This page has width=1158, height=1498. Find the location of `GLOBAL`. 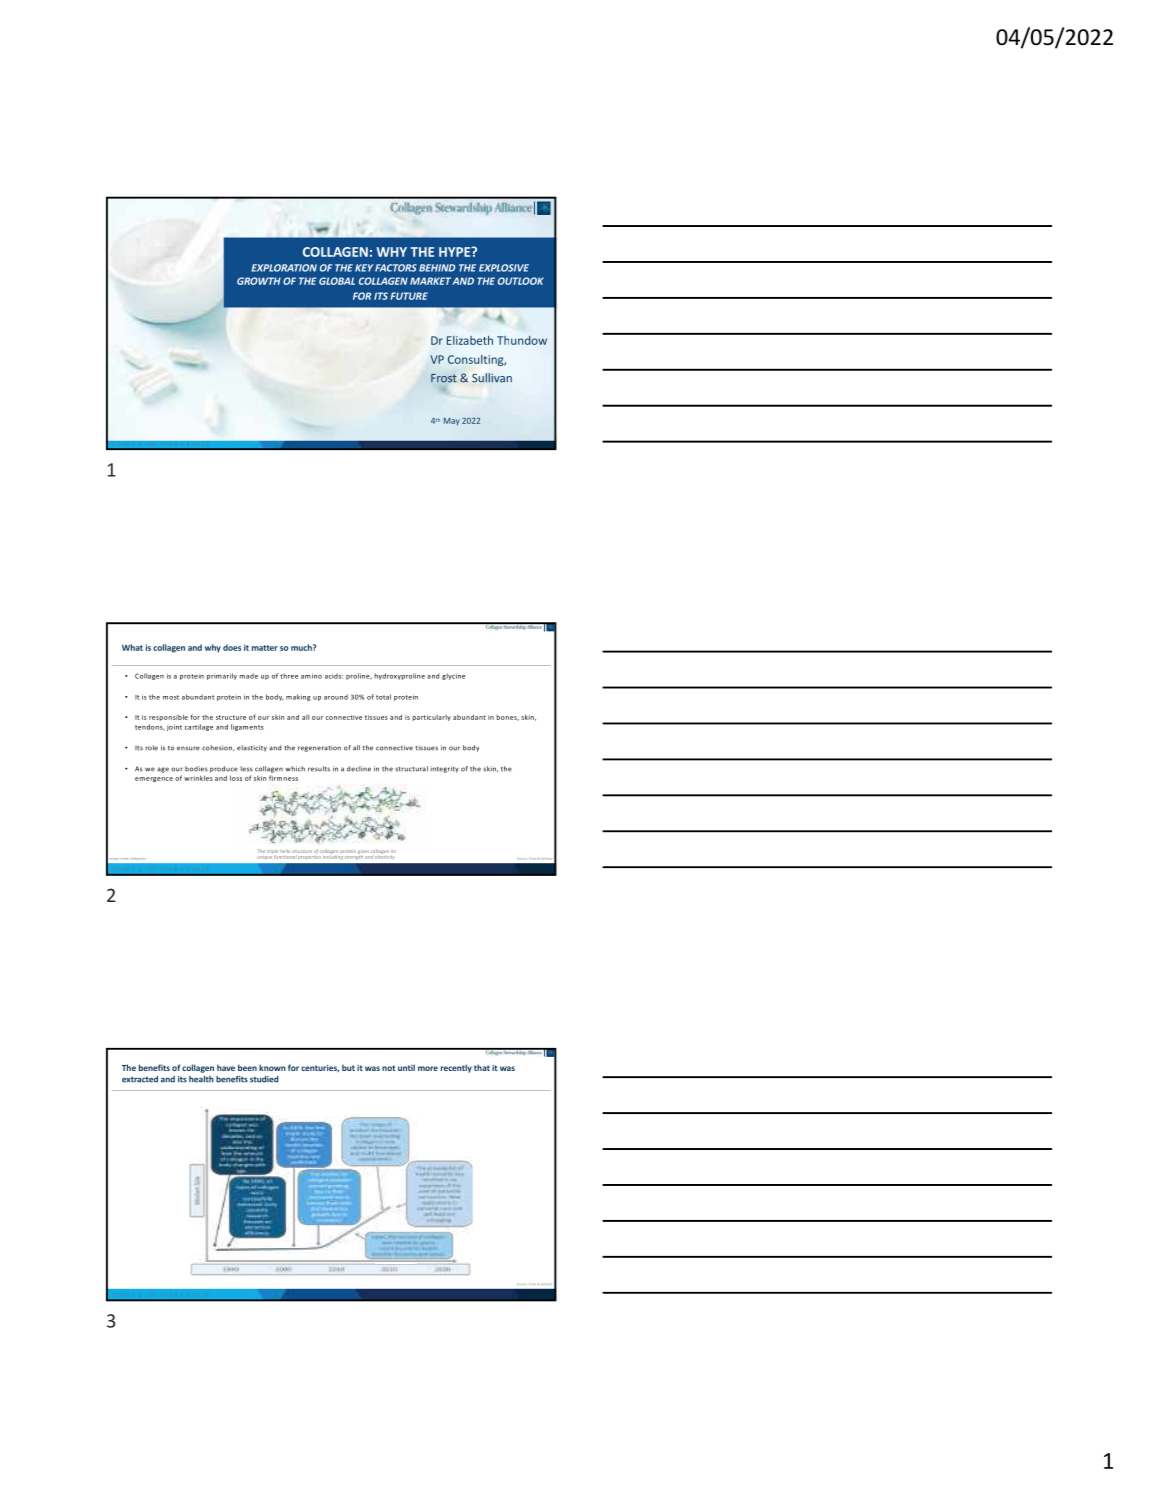

GLOBAL is located at coordinates (337, 281).
